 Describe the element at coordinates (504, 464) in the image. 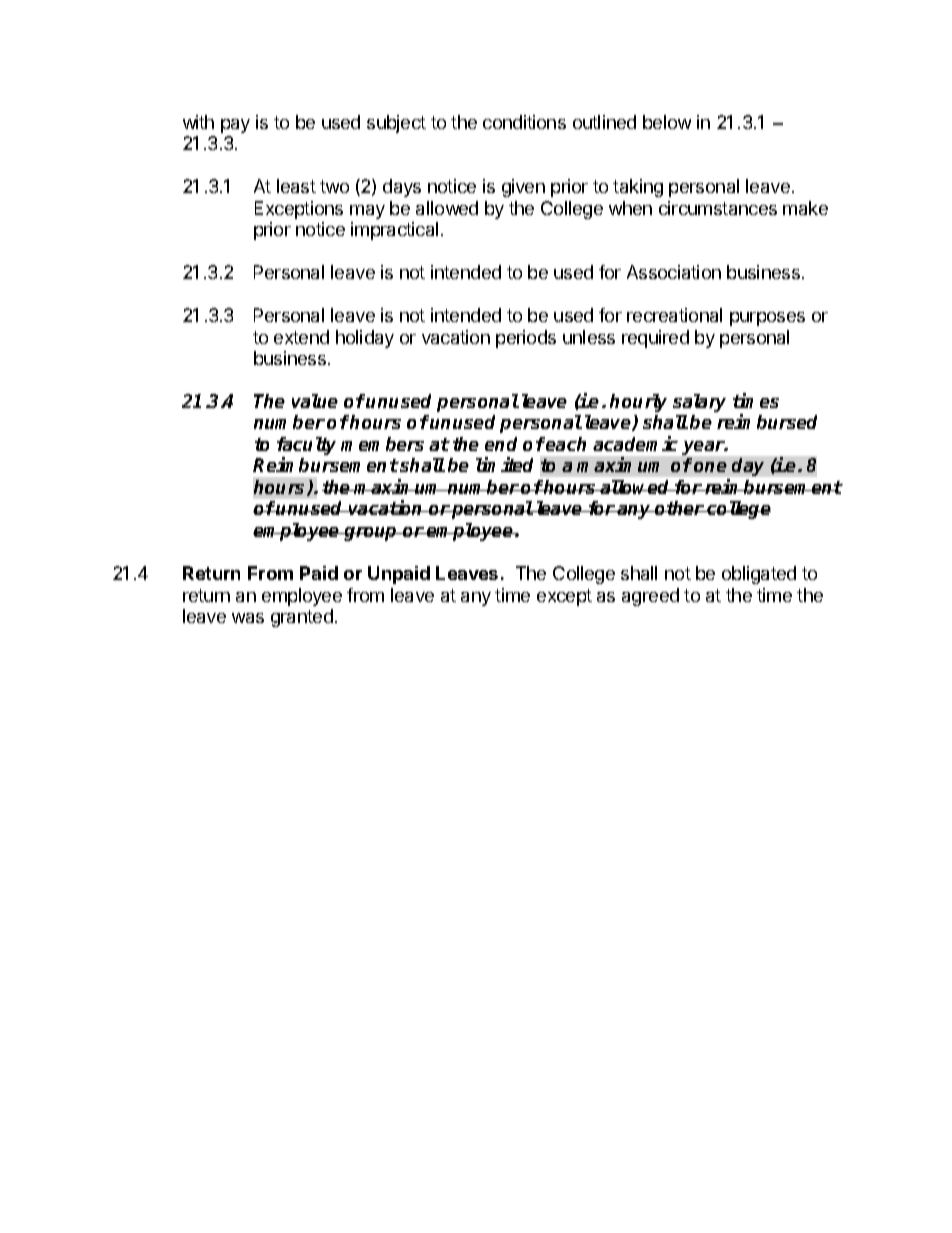

I see `limited` at that location.
